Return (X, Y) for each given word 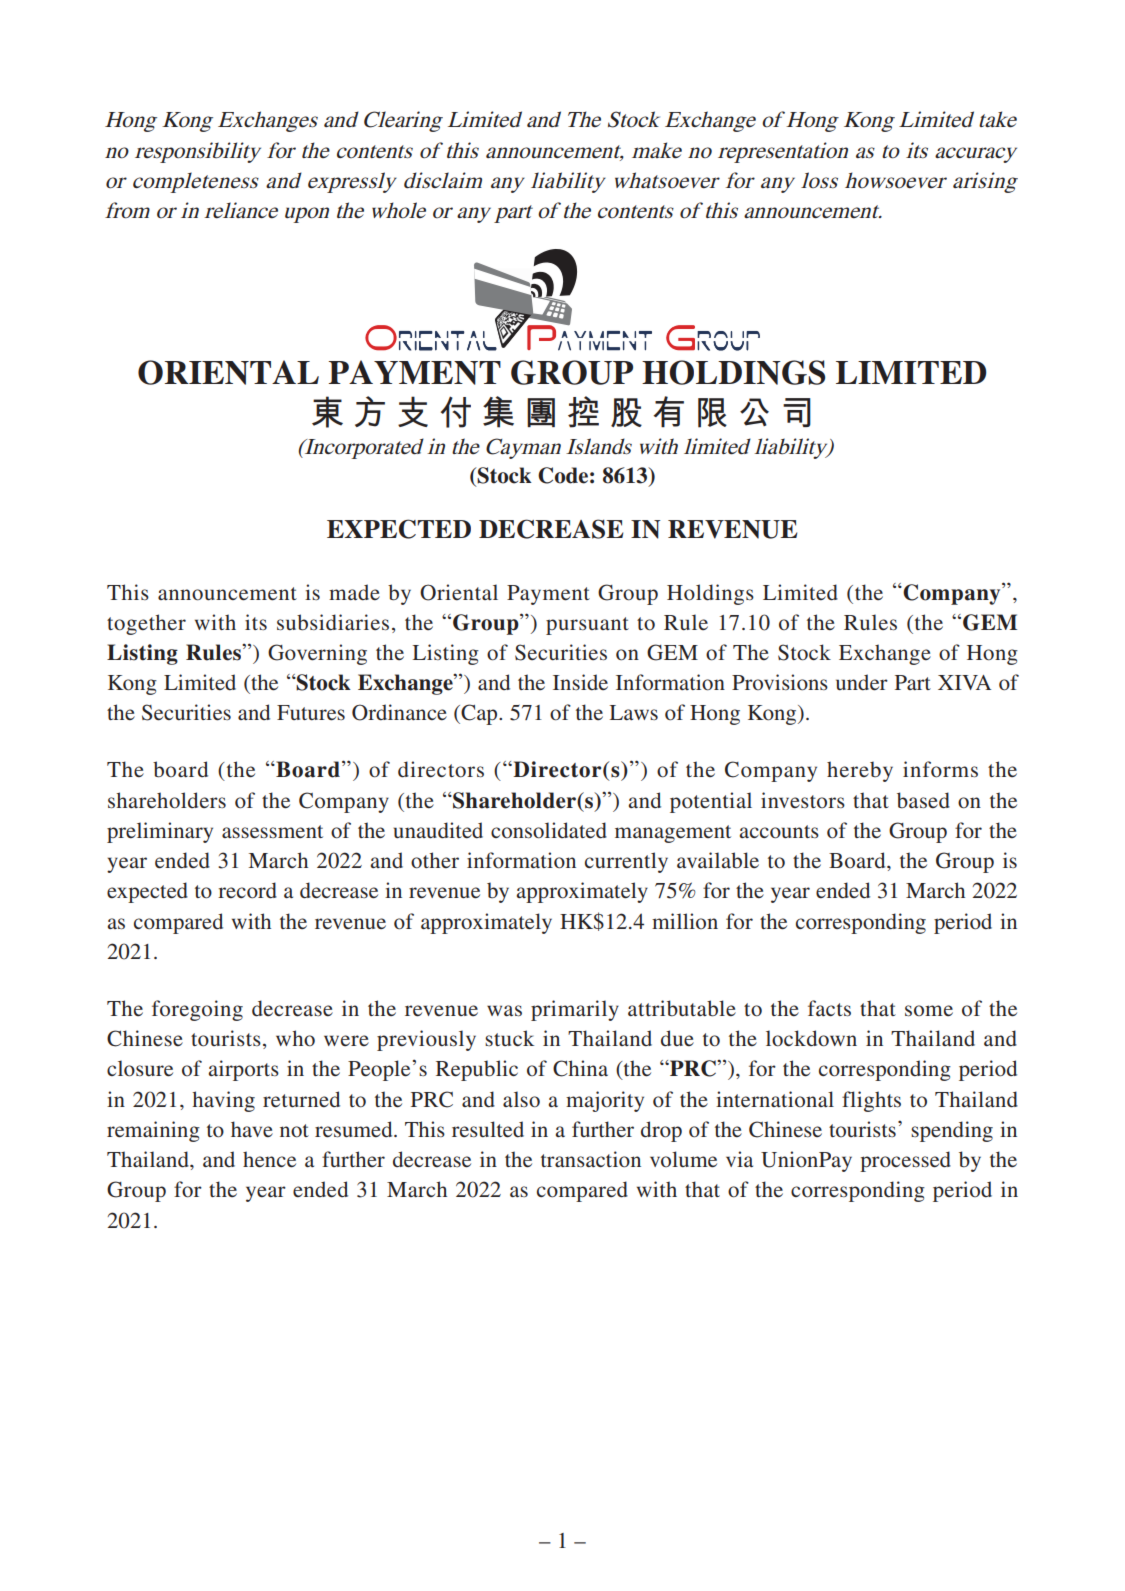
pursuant (587, 626)
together (146, 624)
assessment (272, 832)
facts (829, 1008)
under (862, 682)
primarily (575, 1010)
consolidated (549, 830)
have (252, 1129)
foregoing (197, 1010)
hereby (860, 771)
